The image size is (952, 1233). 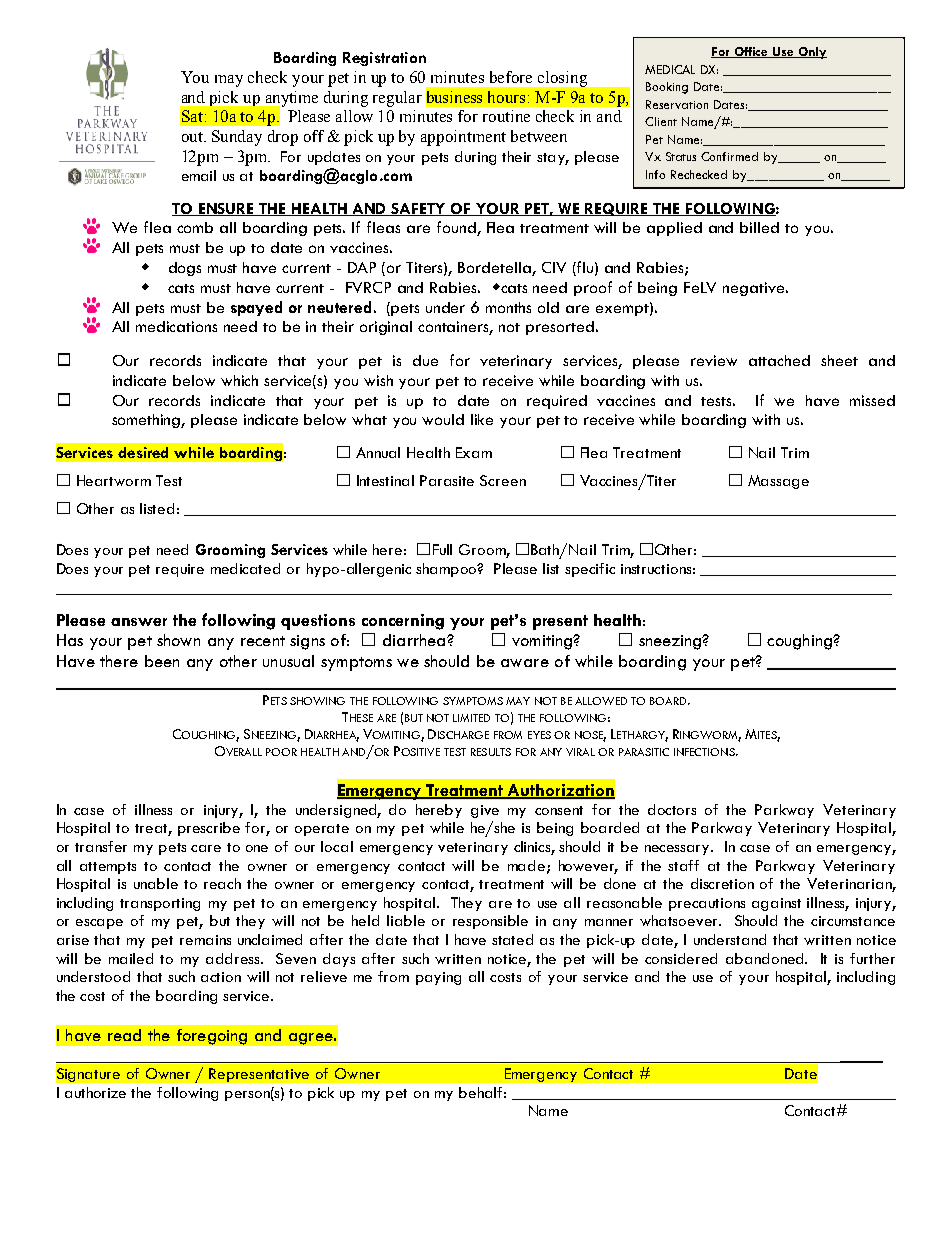 I want to click on Sunday, so click(x=237, y=138).
